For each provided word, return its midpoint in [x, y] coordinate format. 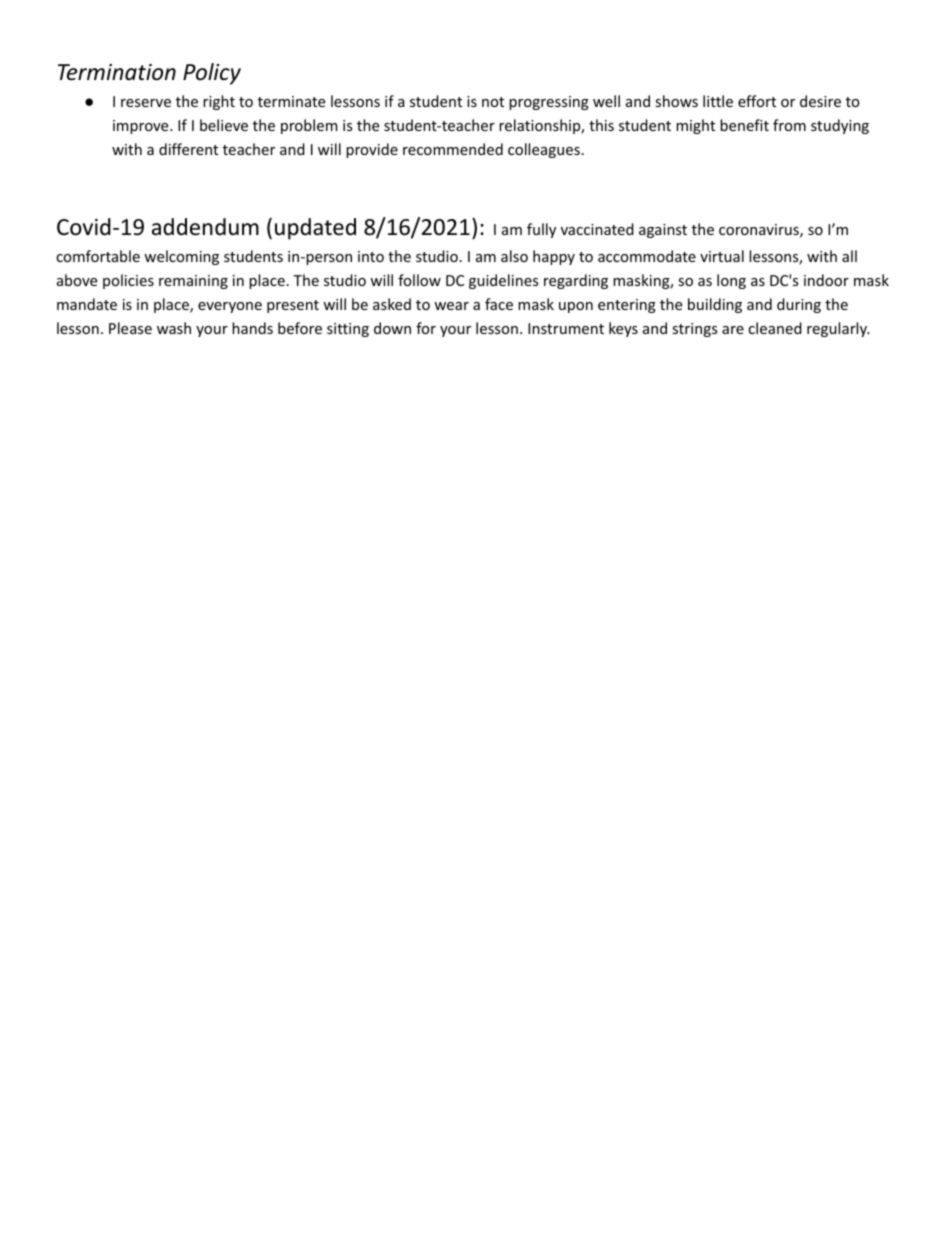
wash [174, 328]
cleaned [775, 328]
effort [757, 101]
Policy [212, 74]
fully [541, 230]
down [392, 328]
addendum [205, 227]
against [663, 231]
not [493, 102]
